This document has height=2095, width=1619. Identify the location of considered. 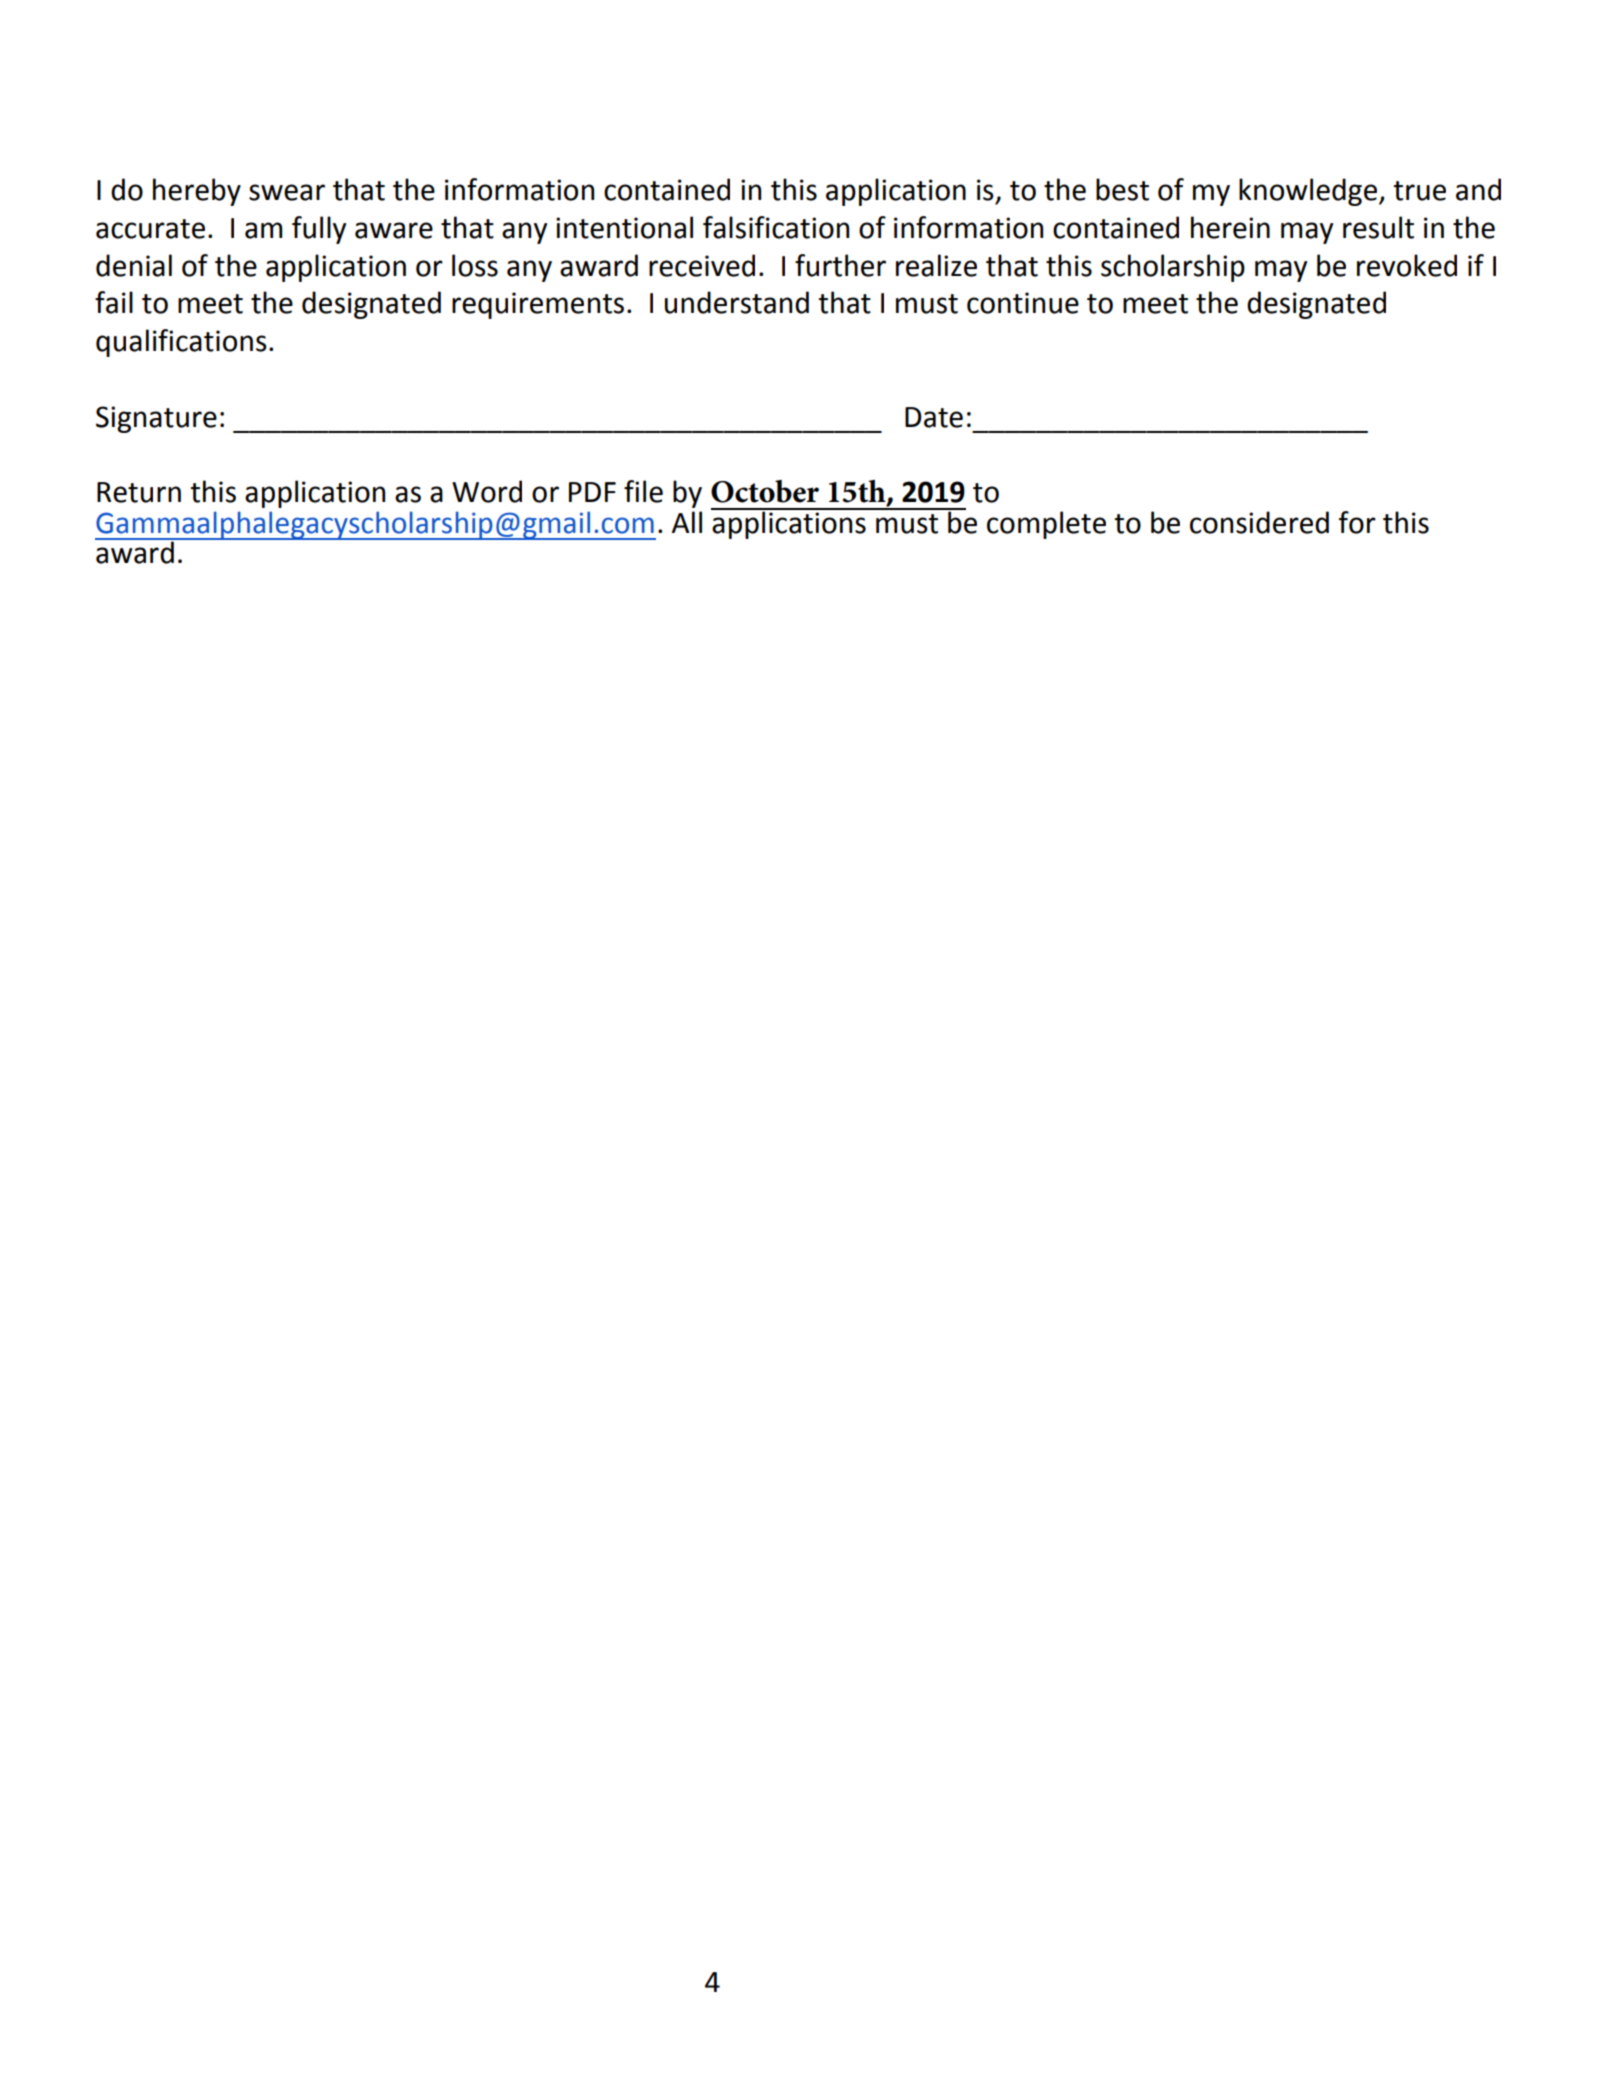
(1259, 522).
